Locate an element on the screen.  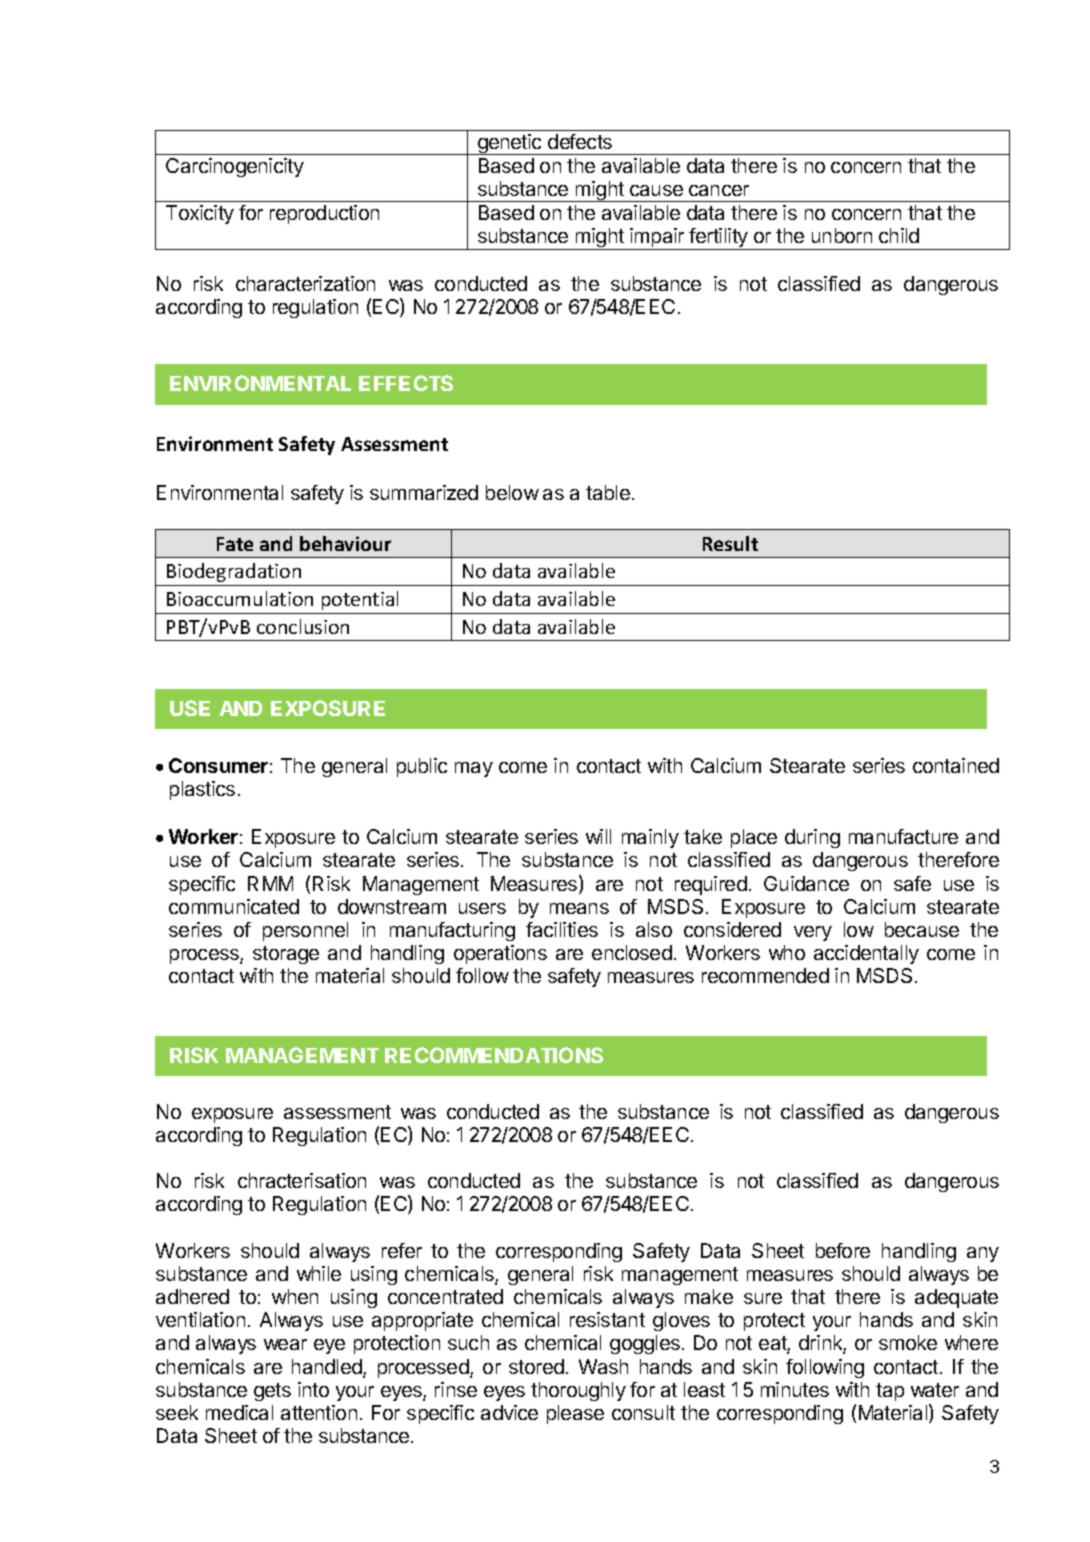
child is located at coordinates (899, 235).
